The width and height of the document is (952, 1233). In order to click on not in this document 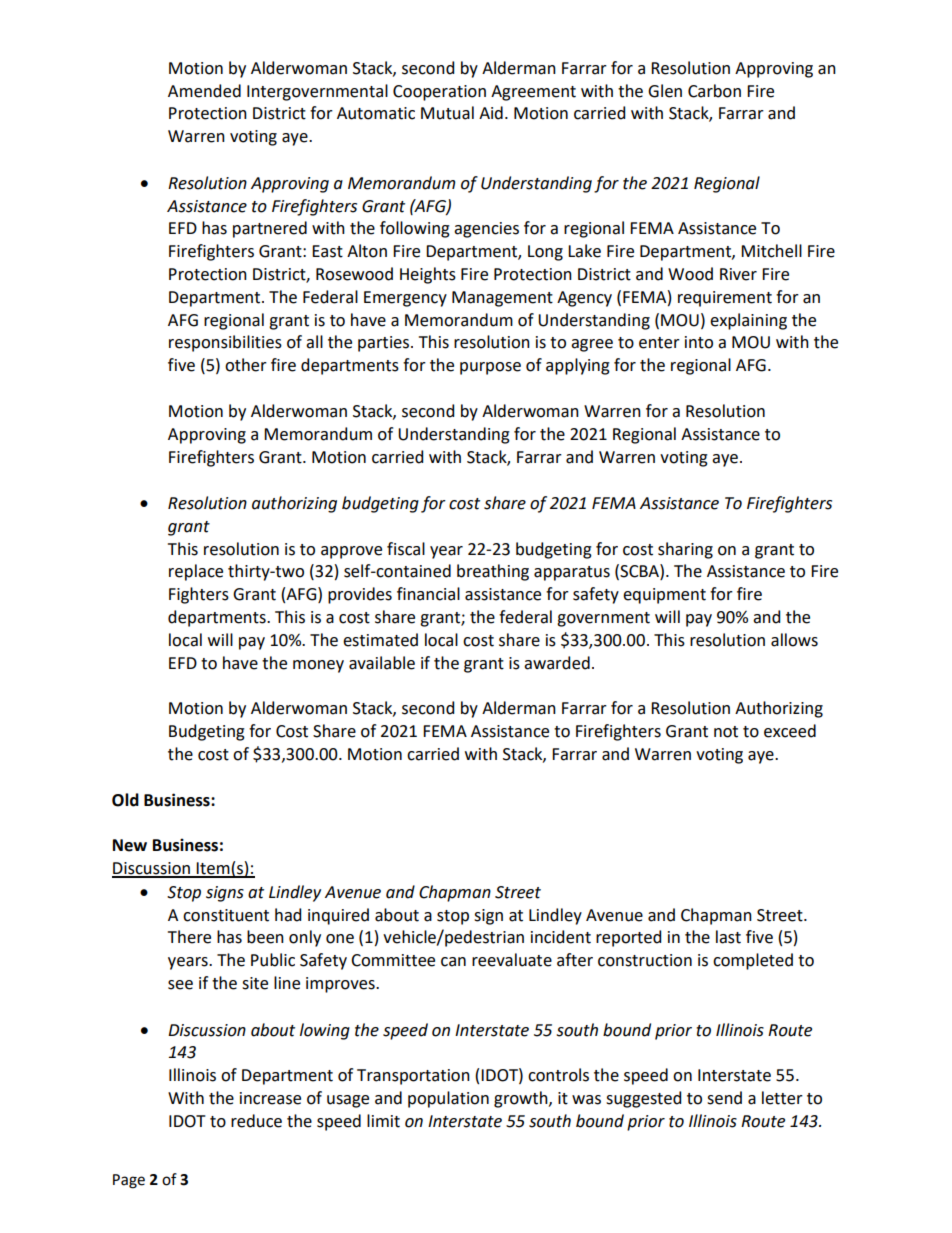, I will do `click(726, 732)`.
